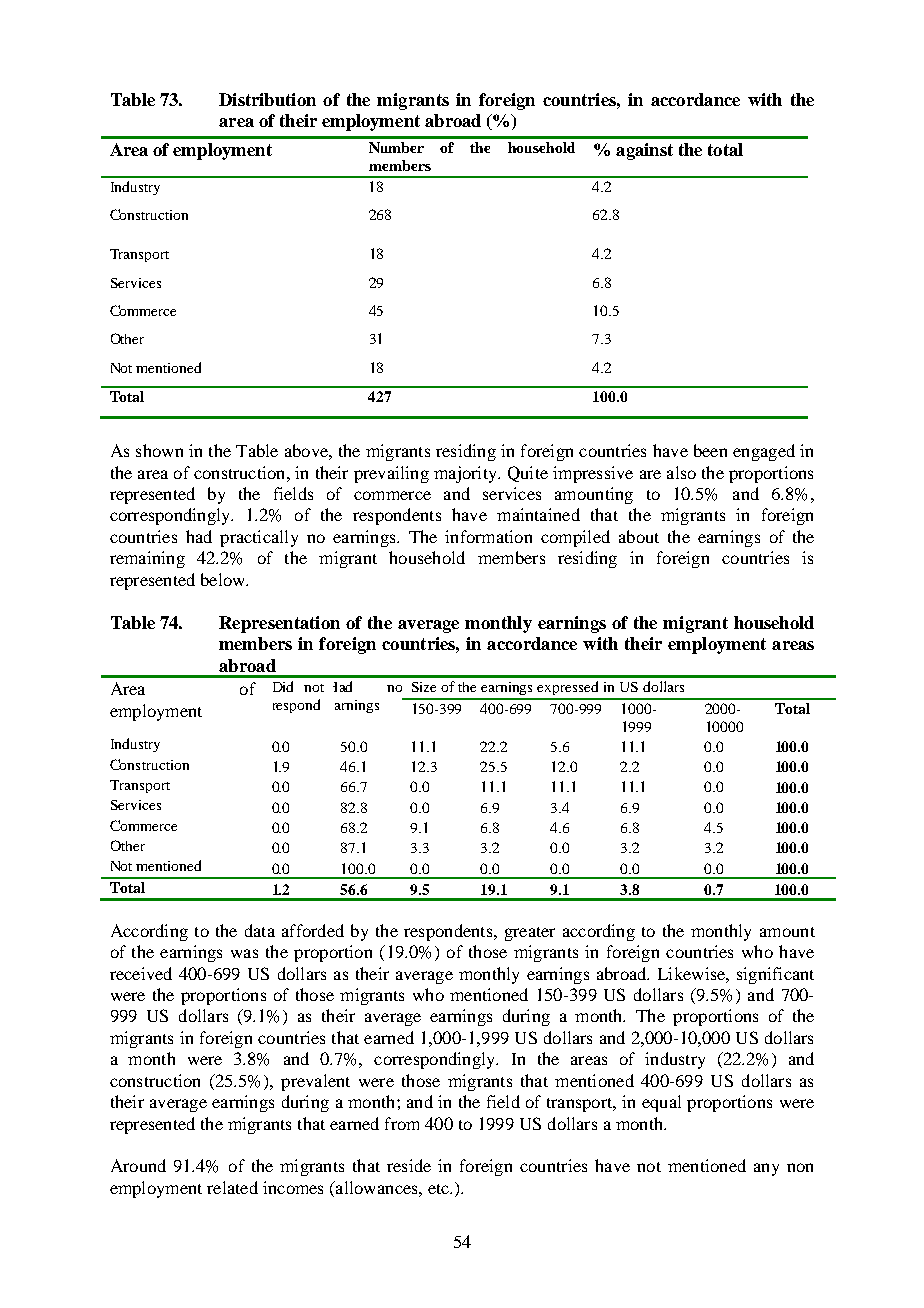 The image size is (924, 1308). Describe the element at coordinates (232, 1187) in the screenshot. I see `related` at that location.
